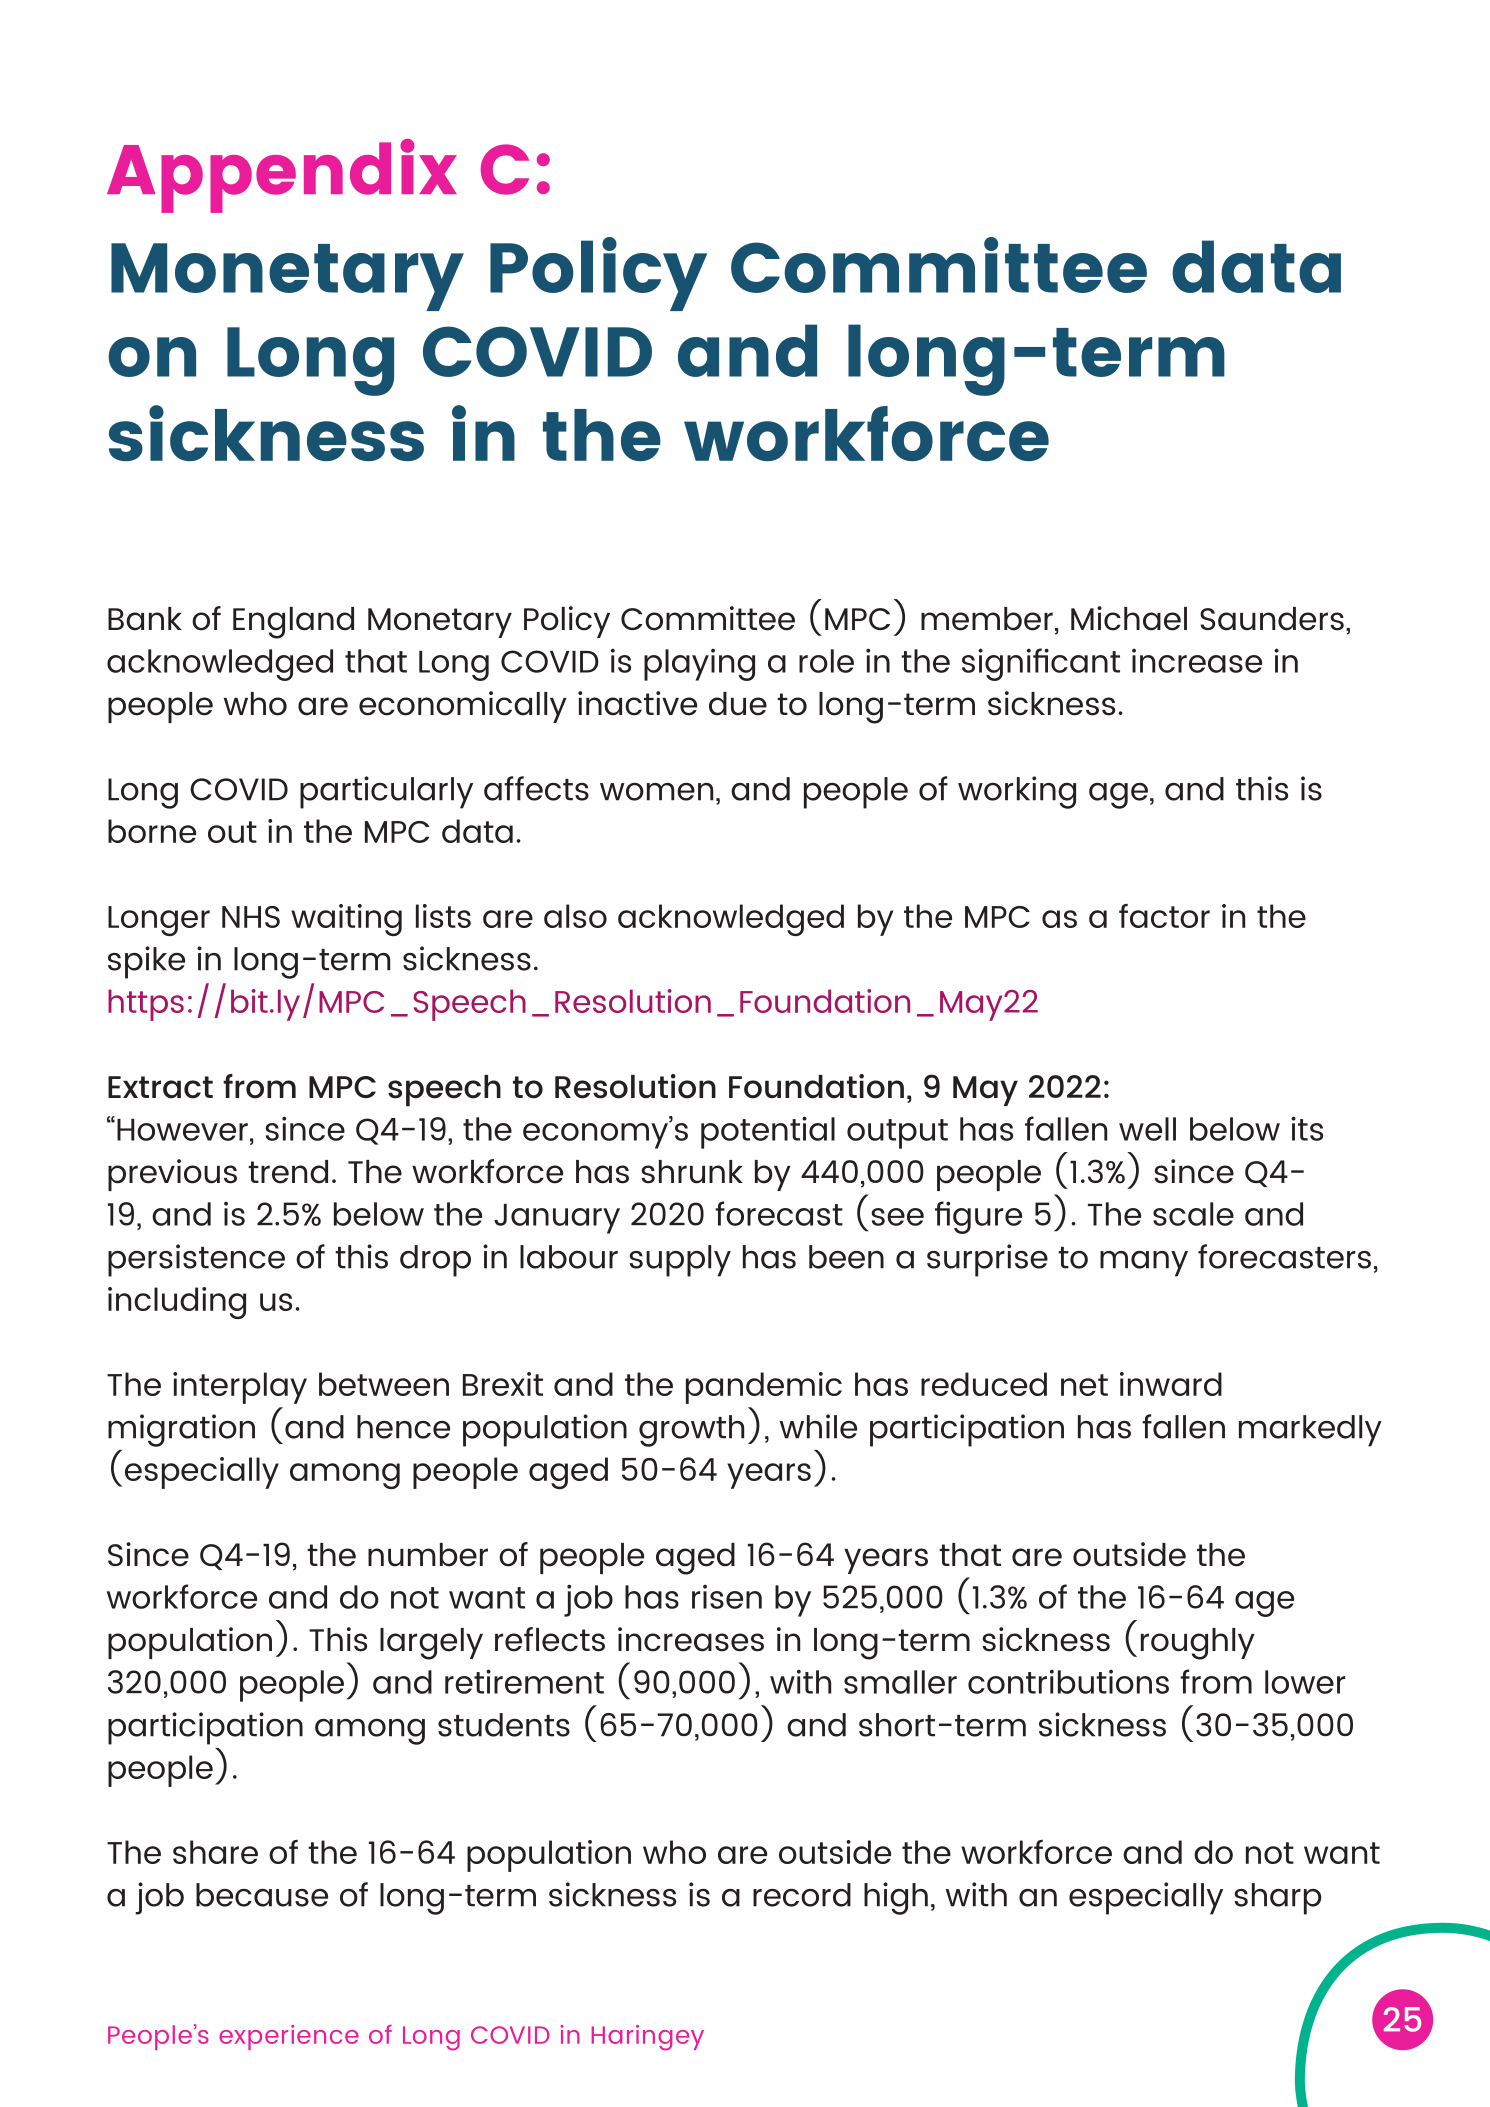 The height and width of the document is (2107, 1490). What do you see at coordinates (282, 176) in the document?
I see `Appendix` at bounding box center [282, 176].
